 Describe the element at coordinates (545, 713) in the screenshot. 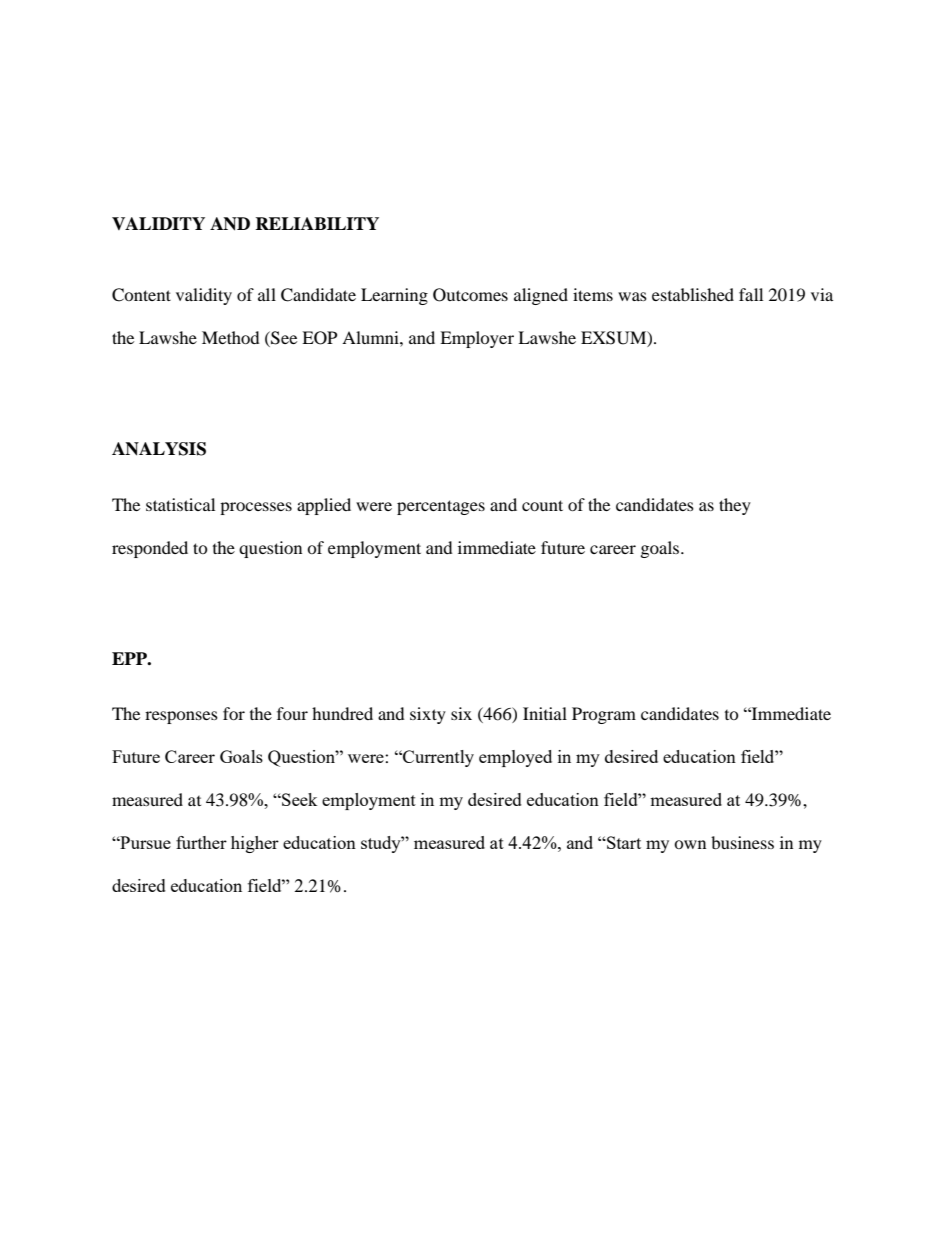

I see `Initial` at that location.
